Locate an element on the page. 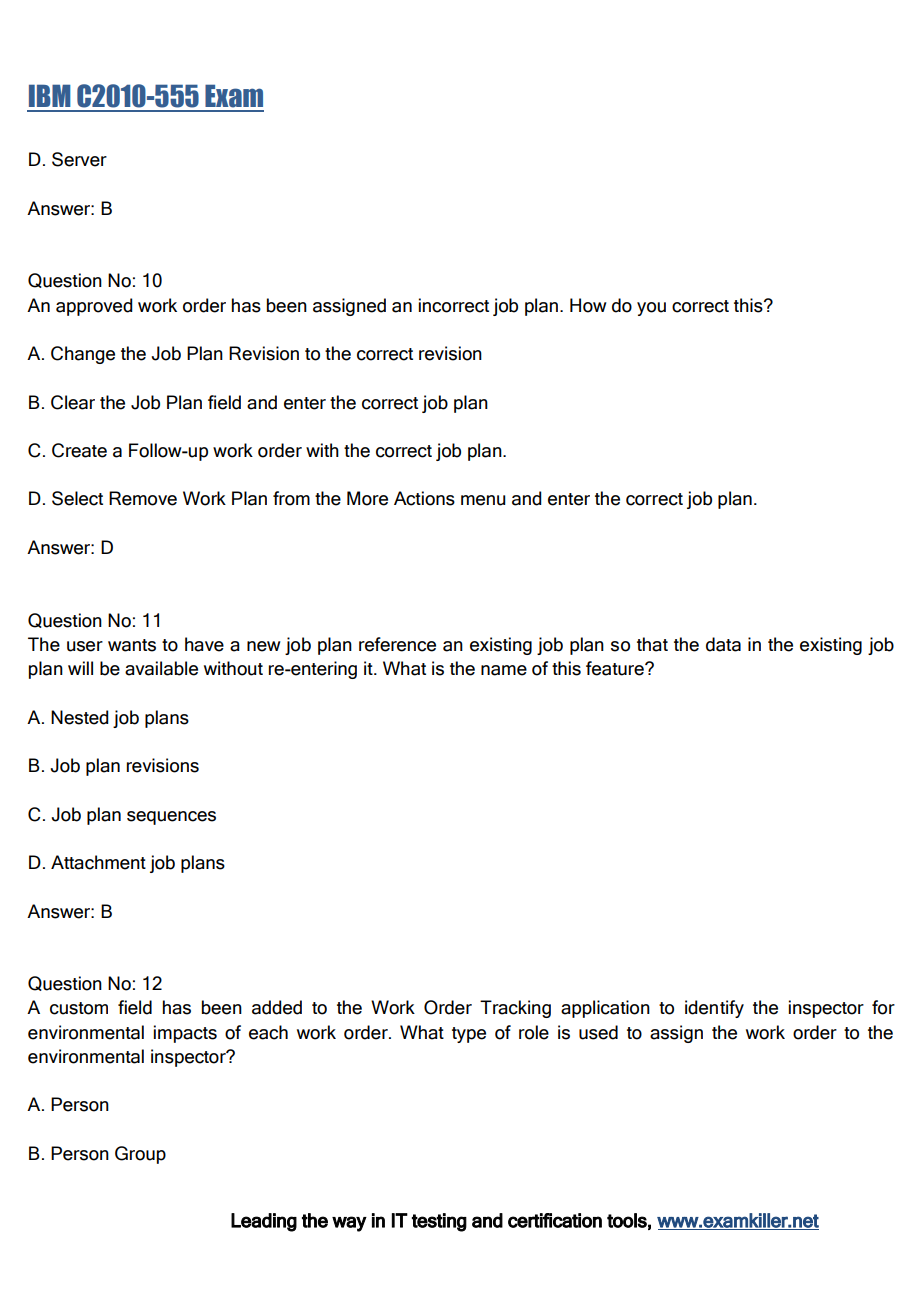 The image size is (924, 1308). data is located at coordinates (723, 644).
